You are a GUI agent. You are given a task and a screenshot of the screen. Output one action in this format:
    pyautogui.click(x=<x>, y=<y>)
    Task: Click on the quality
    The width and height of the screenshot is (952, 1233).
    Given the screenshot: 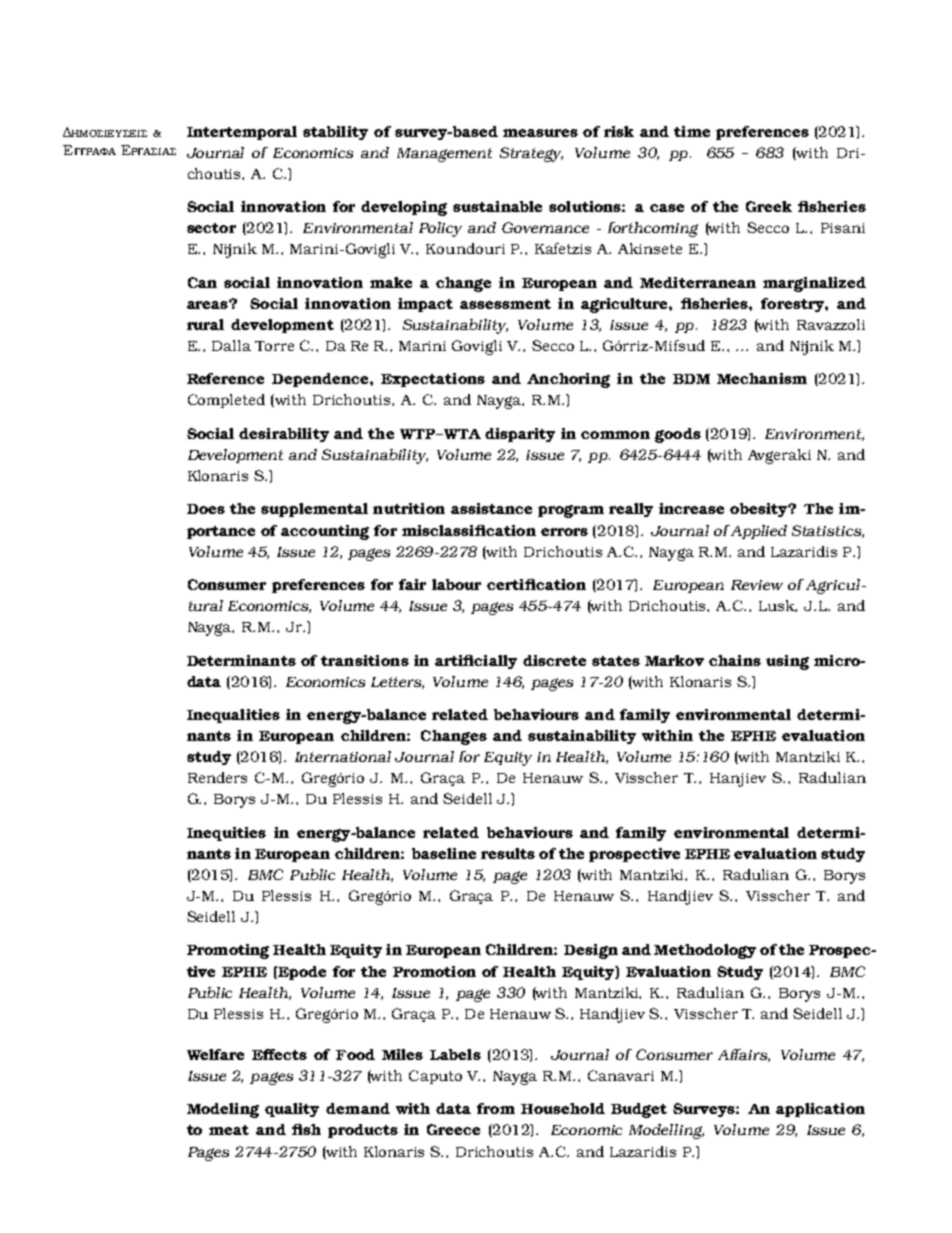 What is the action you would take?
    pyautogui.click(x=292, y=1110)
